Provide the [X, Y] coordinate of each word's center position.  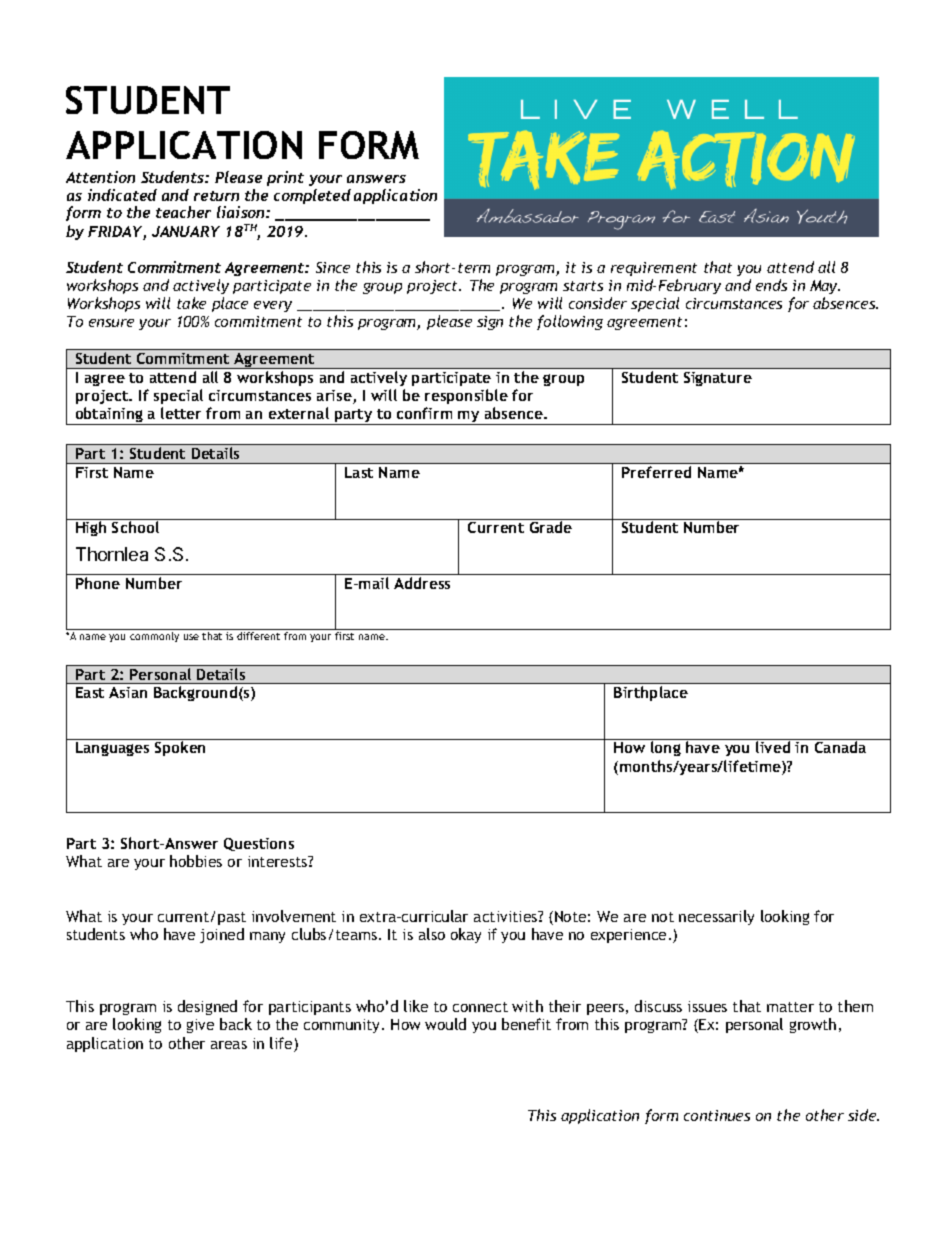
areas [229, 1045]
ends [771, 285]
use [191, 637]
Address [422, 583]
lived [773, 747]
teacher [183, 212]
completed [312, 196]
